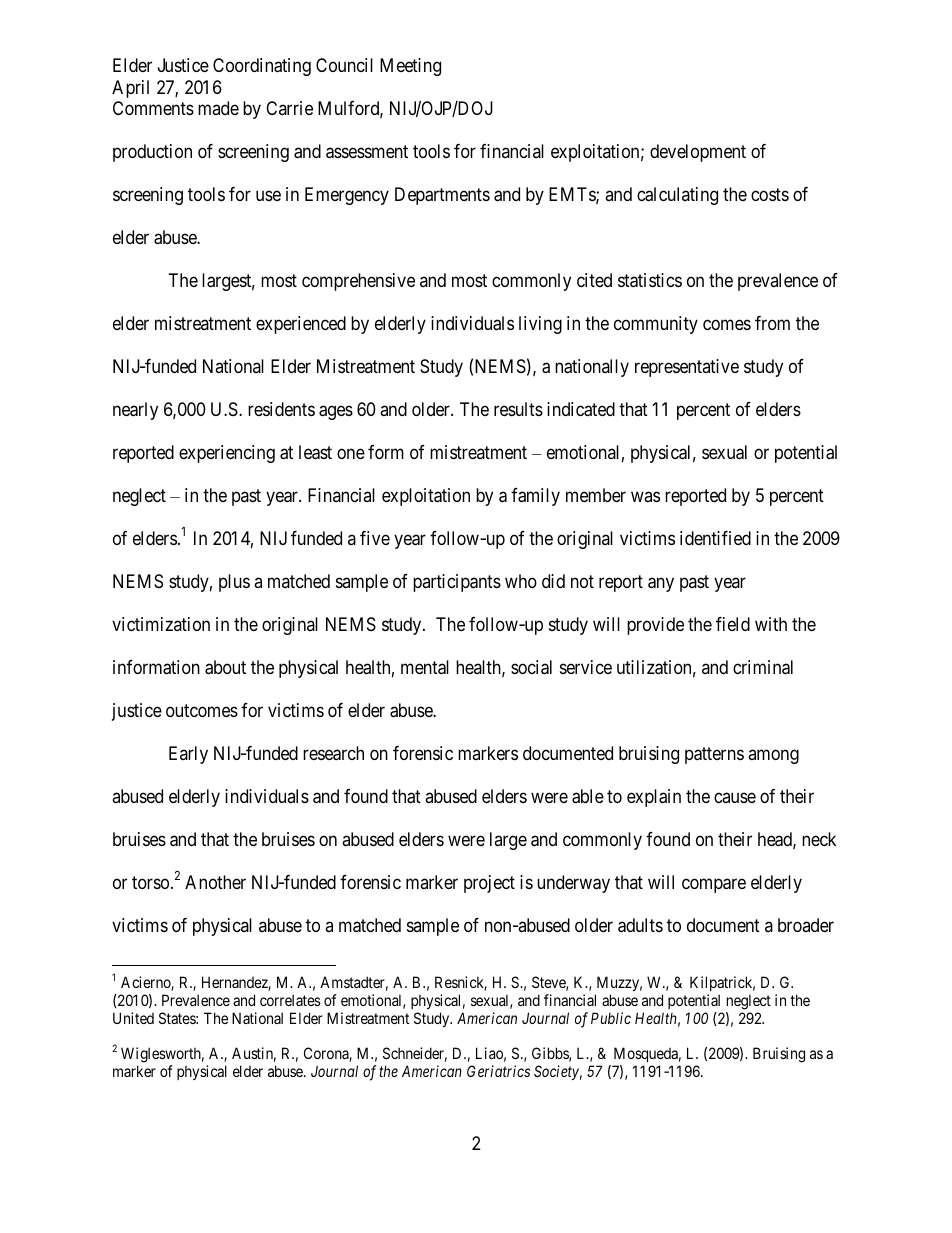  Describe the element at coordinates (498, 1071) in the screenshot. I see `Geriatrics` at that location.
